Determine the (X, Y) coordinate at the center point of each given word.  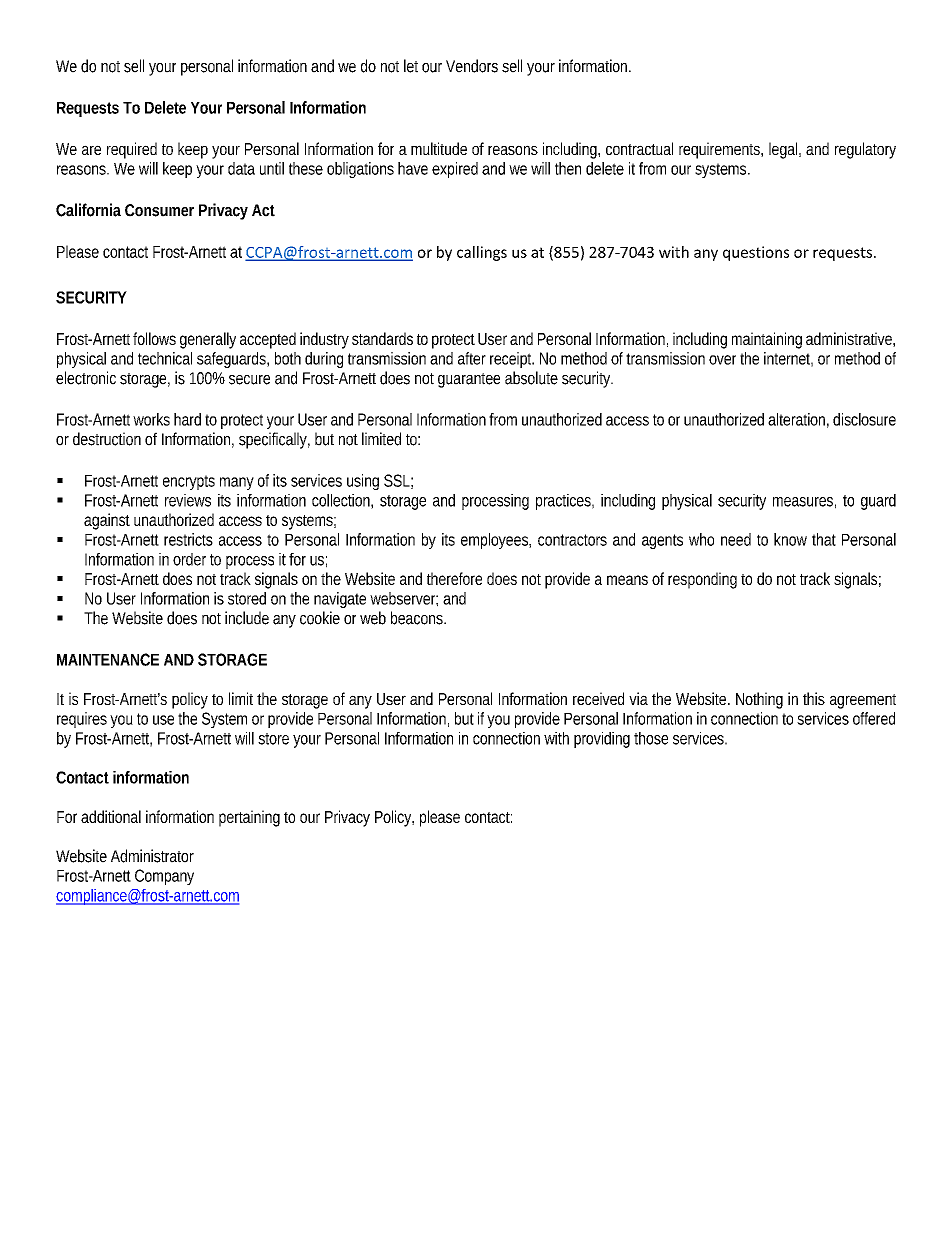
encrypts (189, 482)
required (132, 150)
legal (784, 150)
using (363, 482)
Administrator (152, 856)
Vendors (472, 66)
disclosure (864, 419)
